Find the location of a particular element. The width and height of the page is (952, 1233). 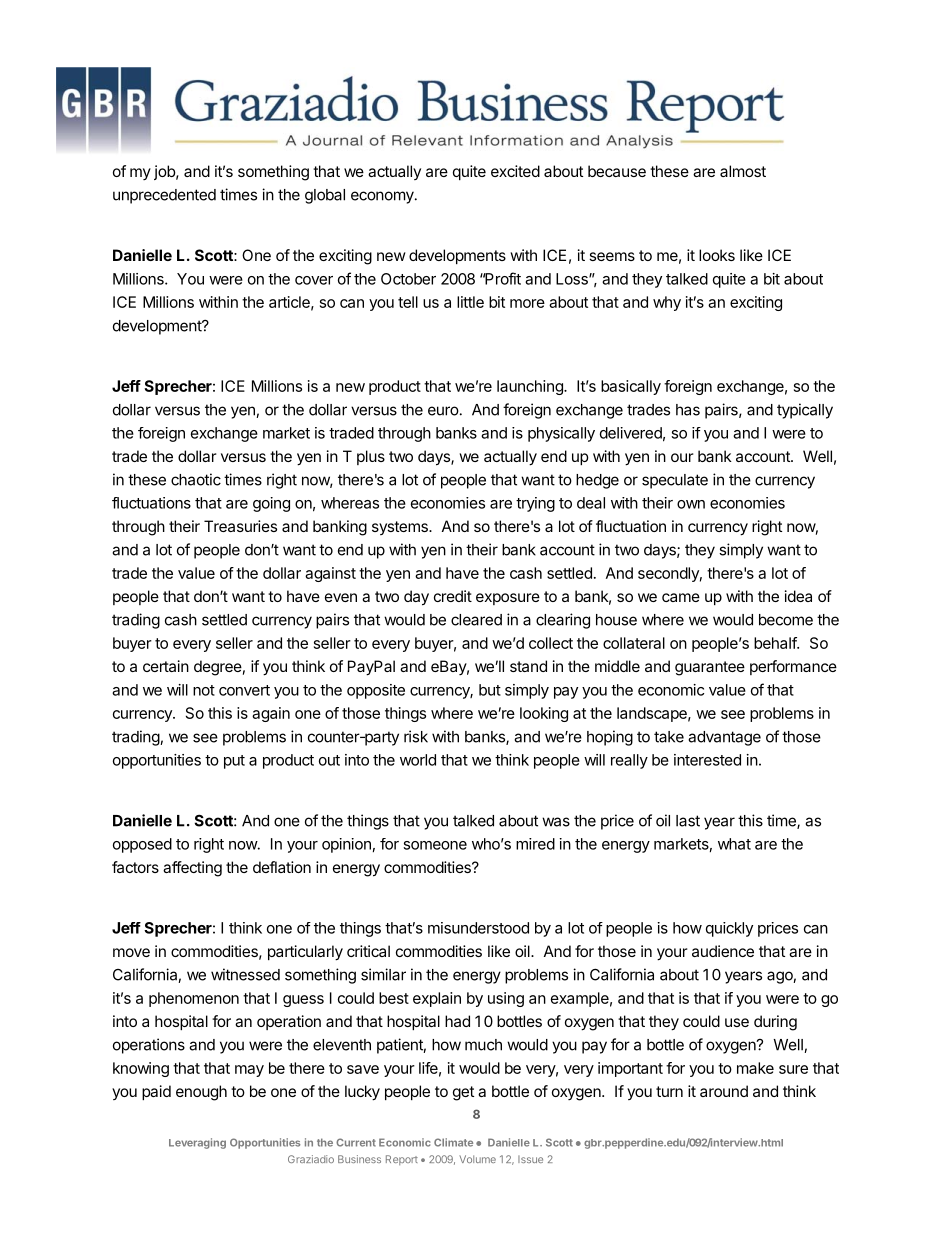

but is located at coordinates (490, 690).
